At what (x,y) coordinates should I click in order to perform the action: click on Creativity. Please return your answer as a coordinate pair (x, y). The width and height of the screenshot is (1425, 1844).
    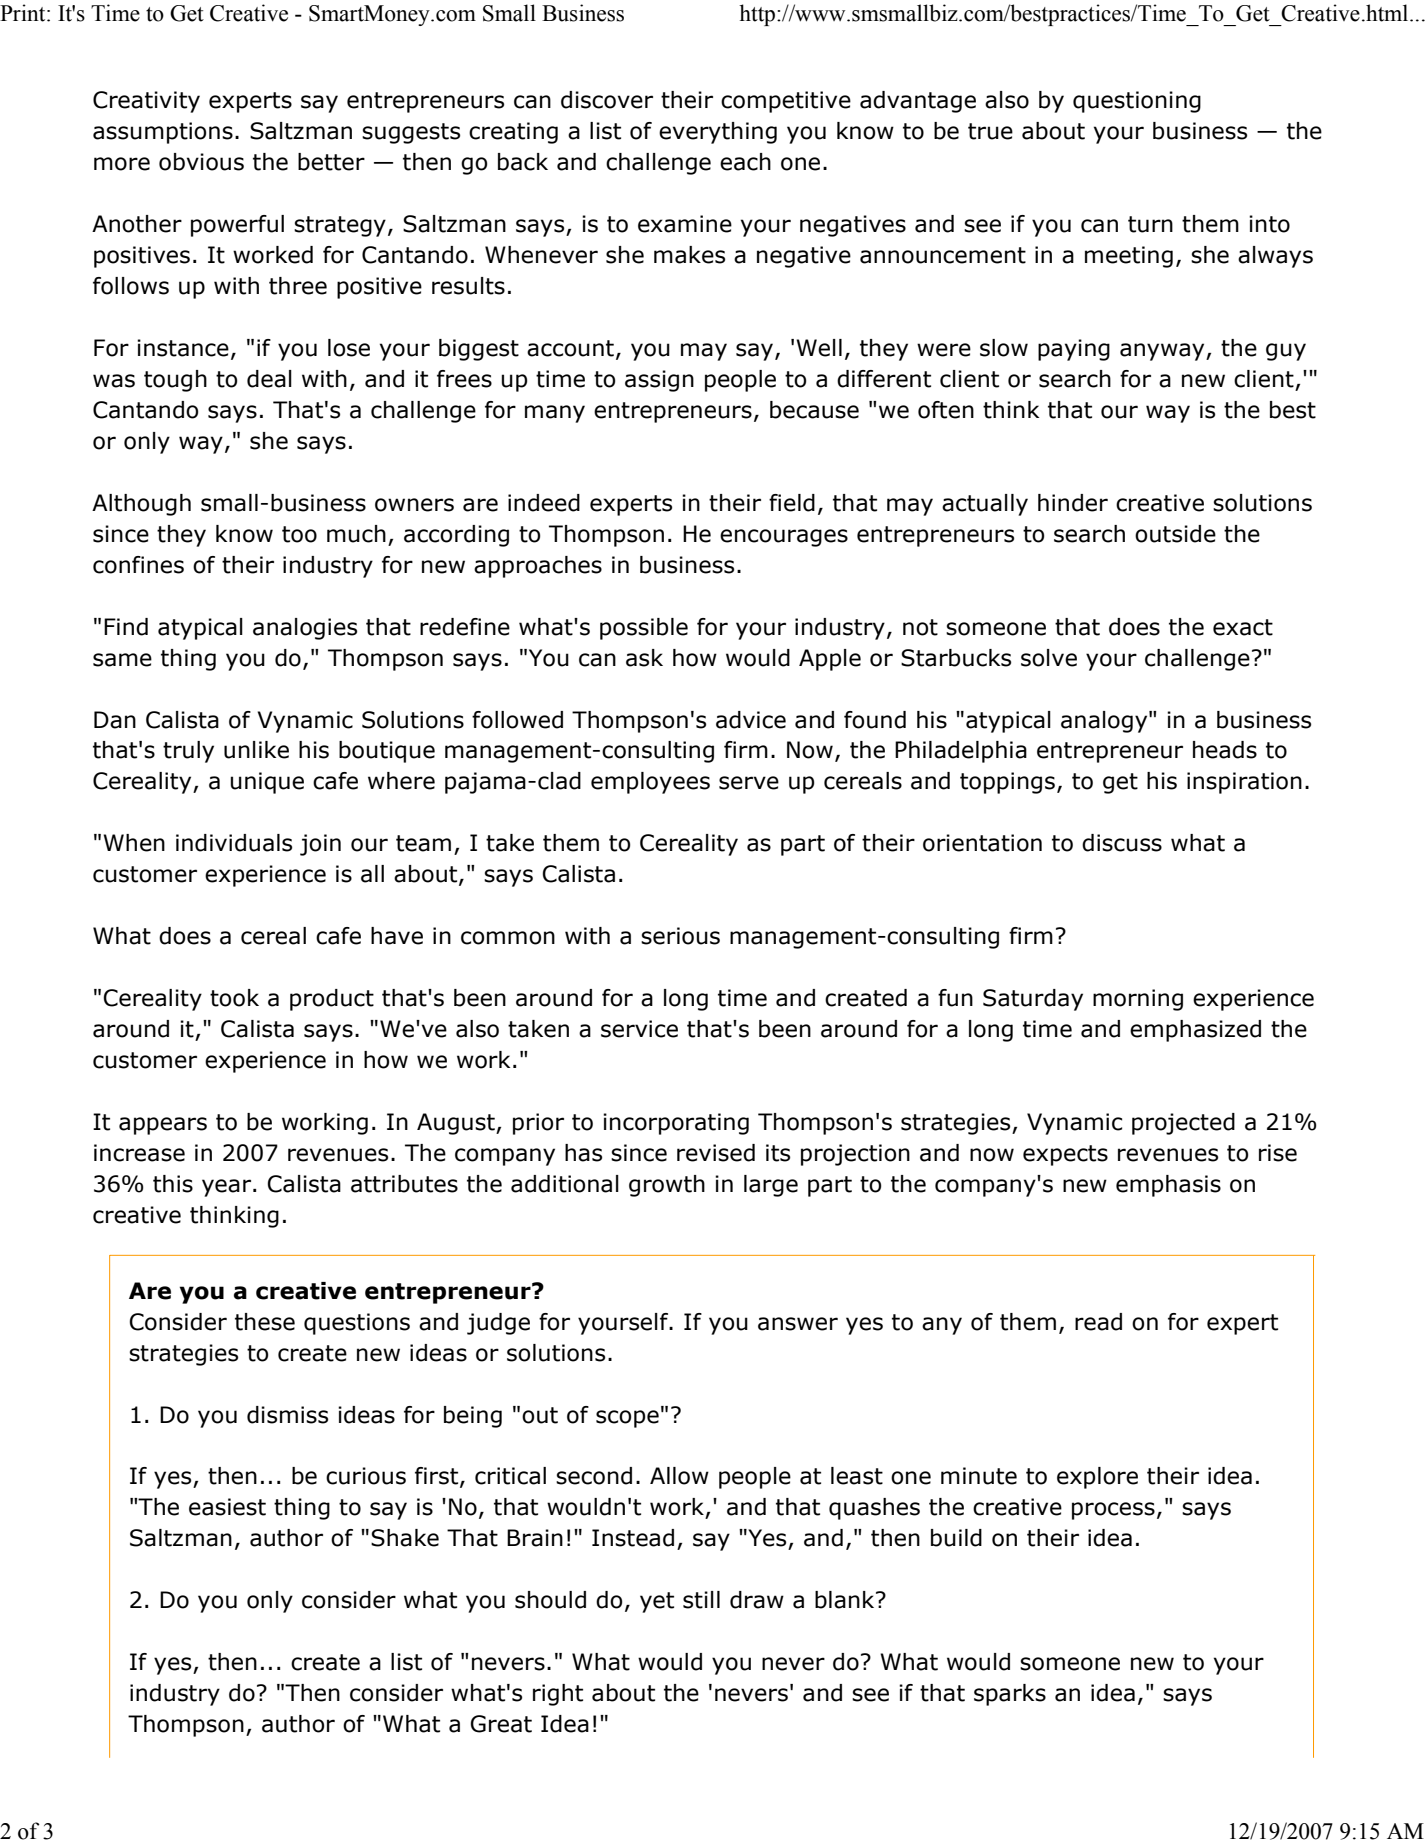
    Looking at the image, I should click on (146, 102).
